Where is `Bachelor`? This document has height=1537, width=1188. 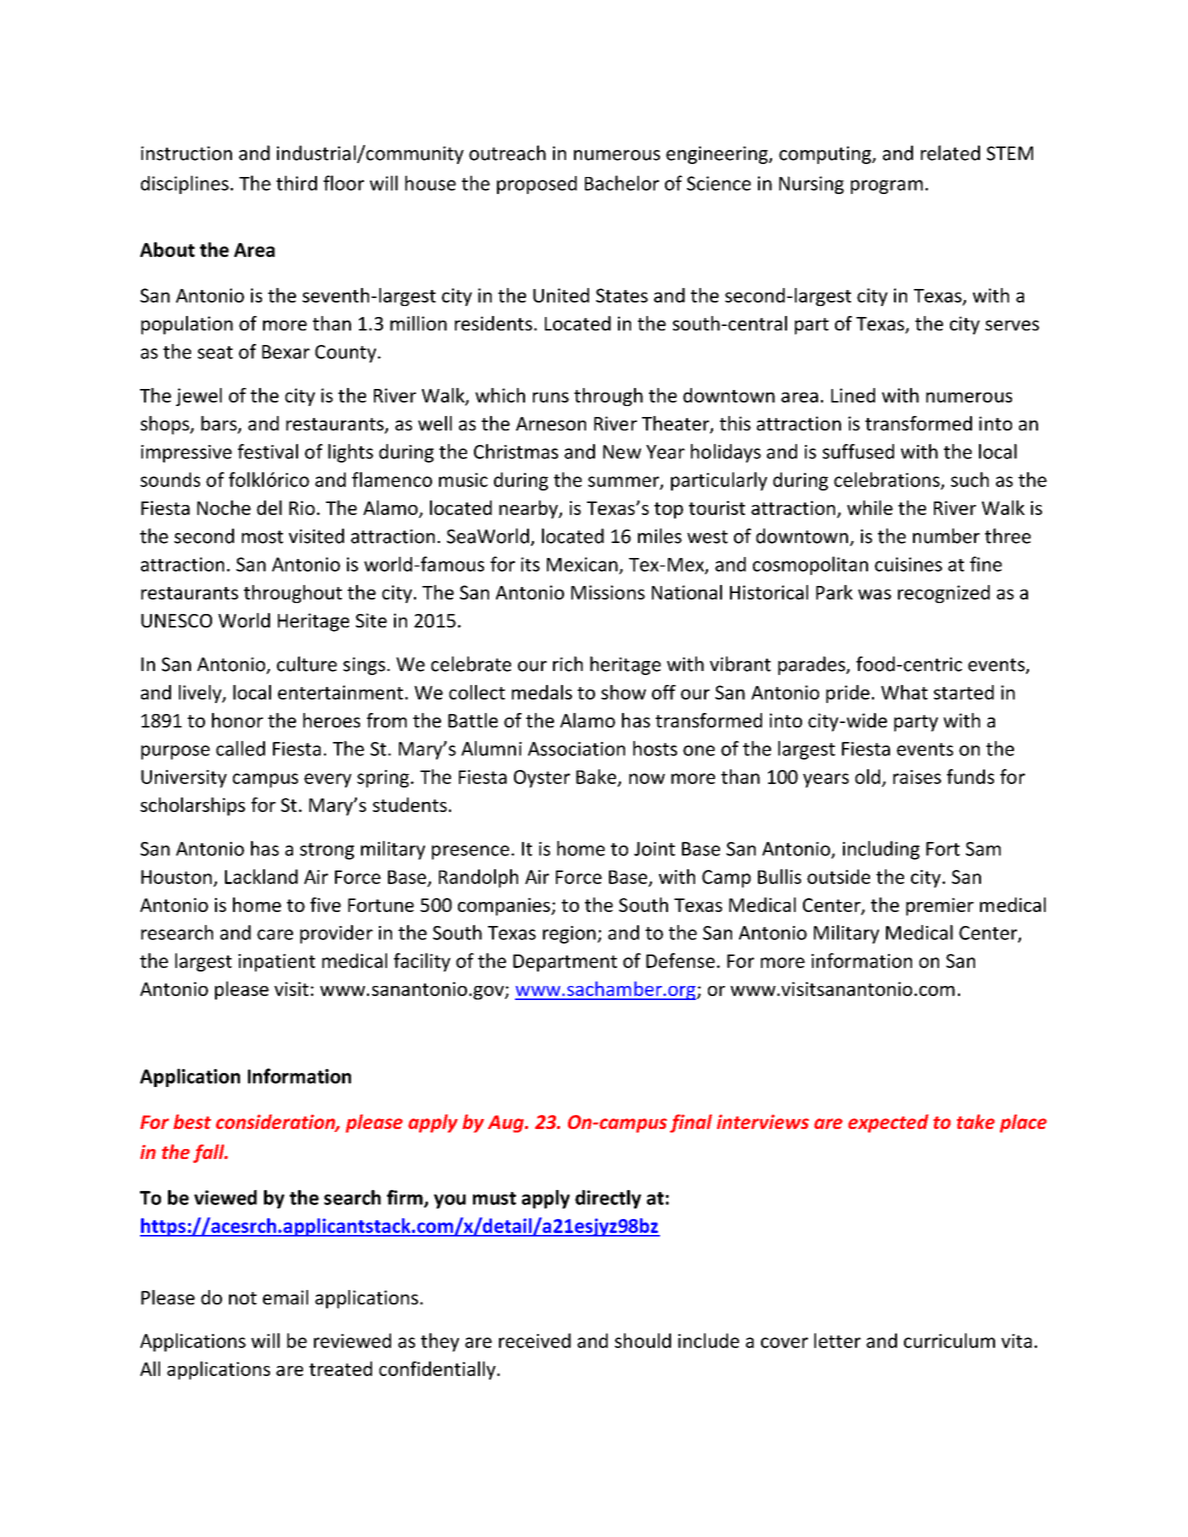
Bachelor is located at coordinates (622, 183).
